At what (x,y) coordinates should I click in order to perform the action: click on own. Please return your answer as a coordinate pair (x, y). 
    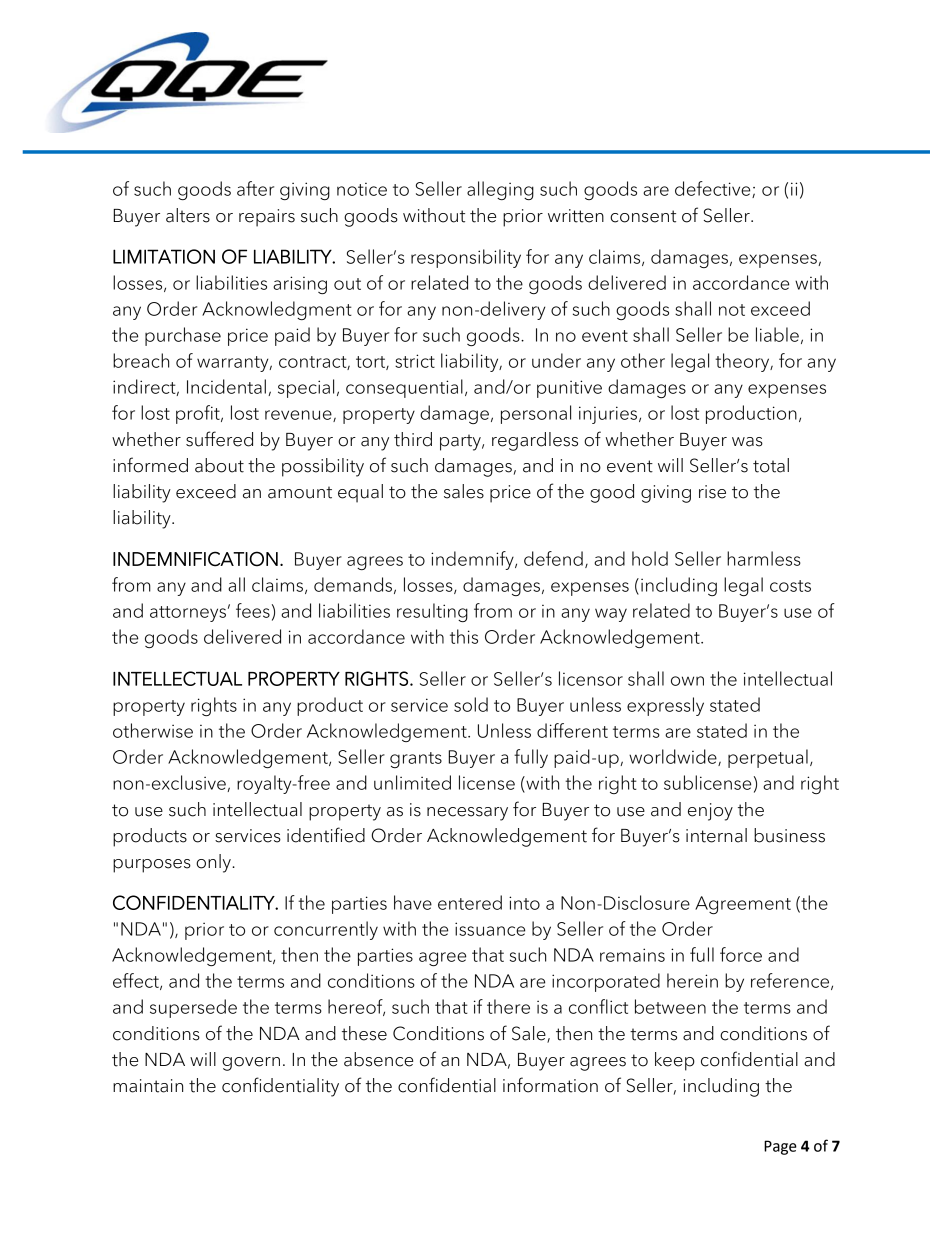
    Looking at the image, I should click on (687, 681).
